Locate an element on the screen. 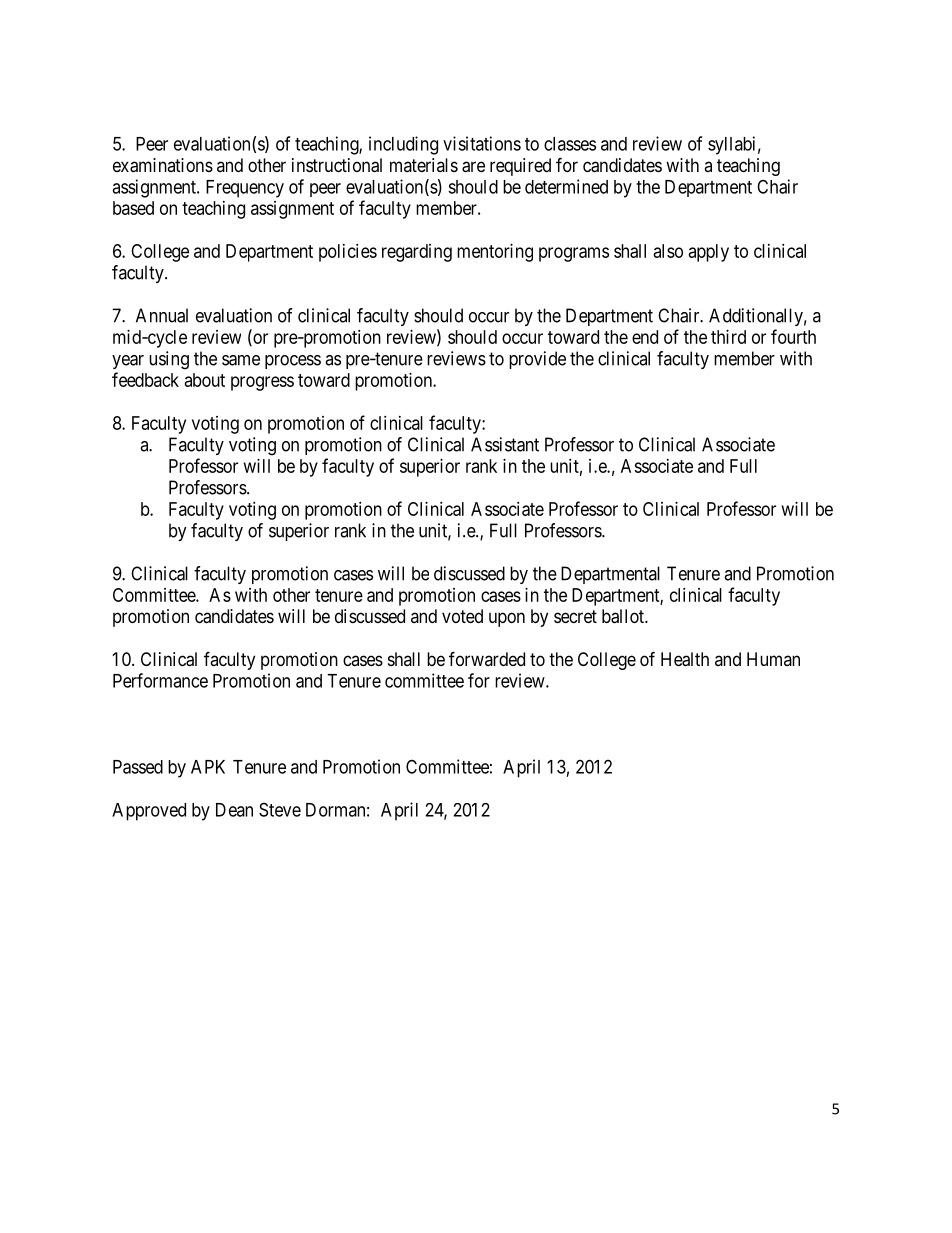 The height and width of the screenshot is (1233, 952). Steve is located at coordinates (280, 809).
